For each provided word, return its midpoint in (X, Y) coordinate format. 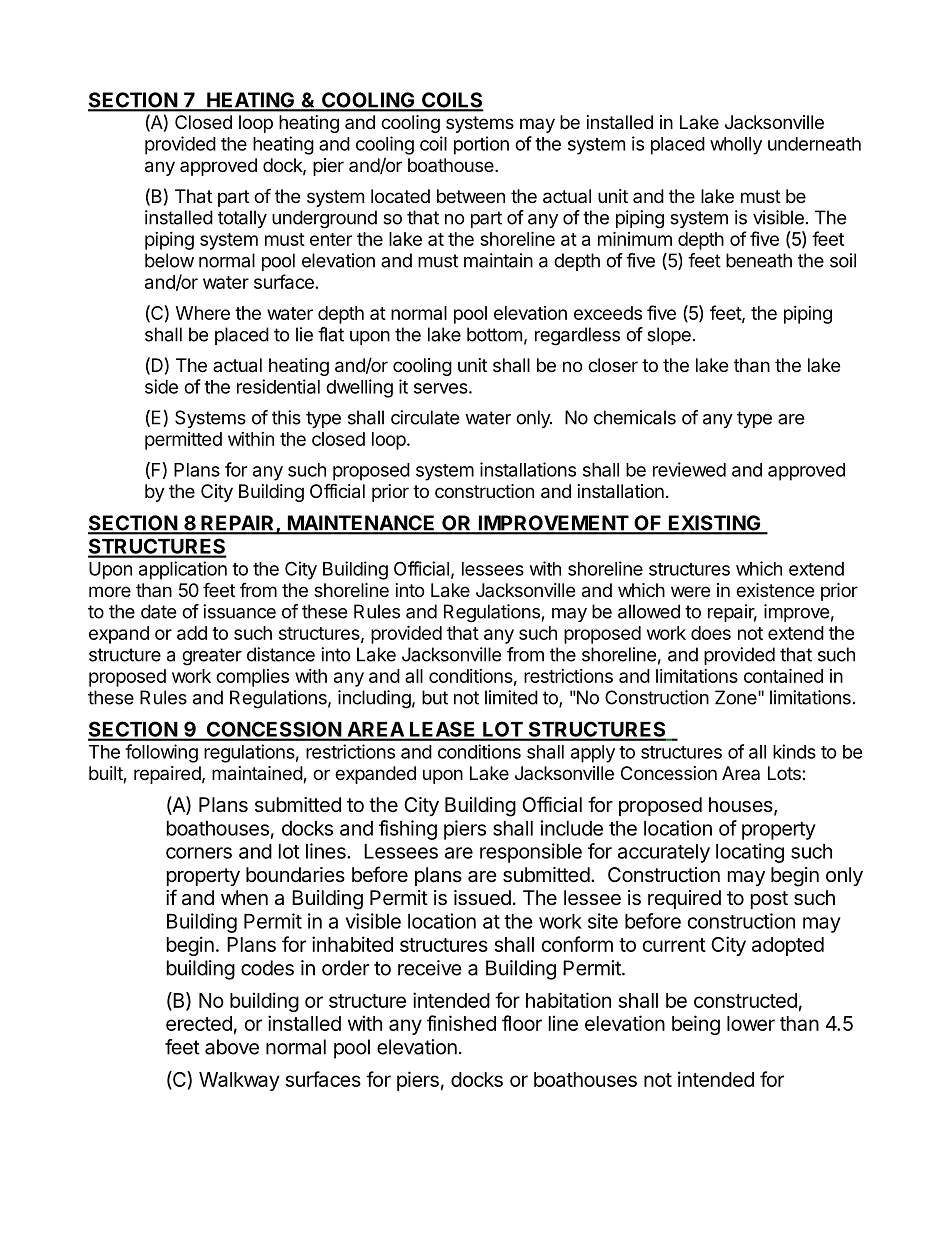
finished (461, 1023)
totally (242, 219)
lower (751, 1023)
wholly (736, 146)
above (232, 1047)
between (471, 196)
